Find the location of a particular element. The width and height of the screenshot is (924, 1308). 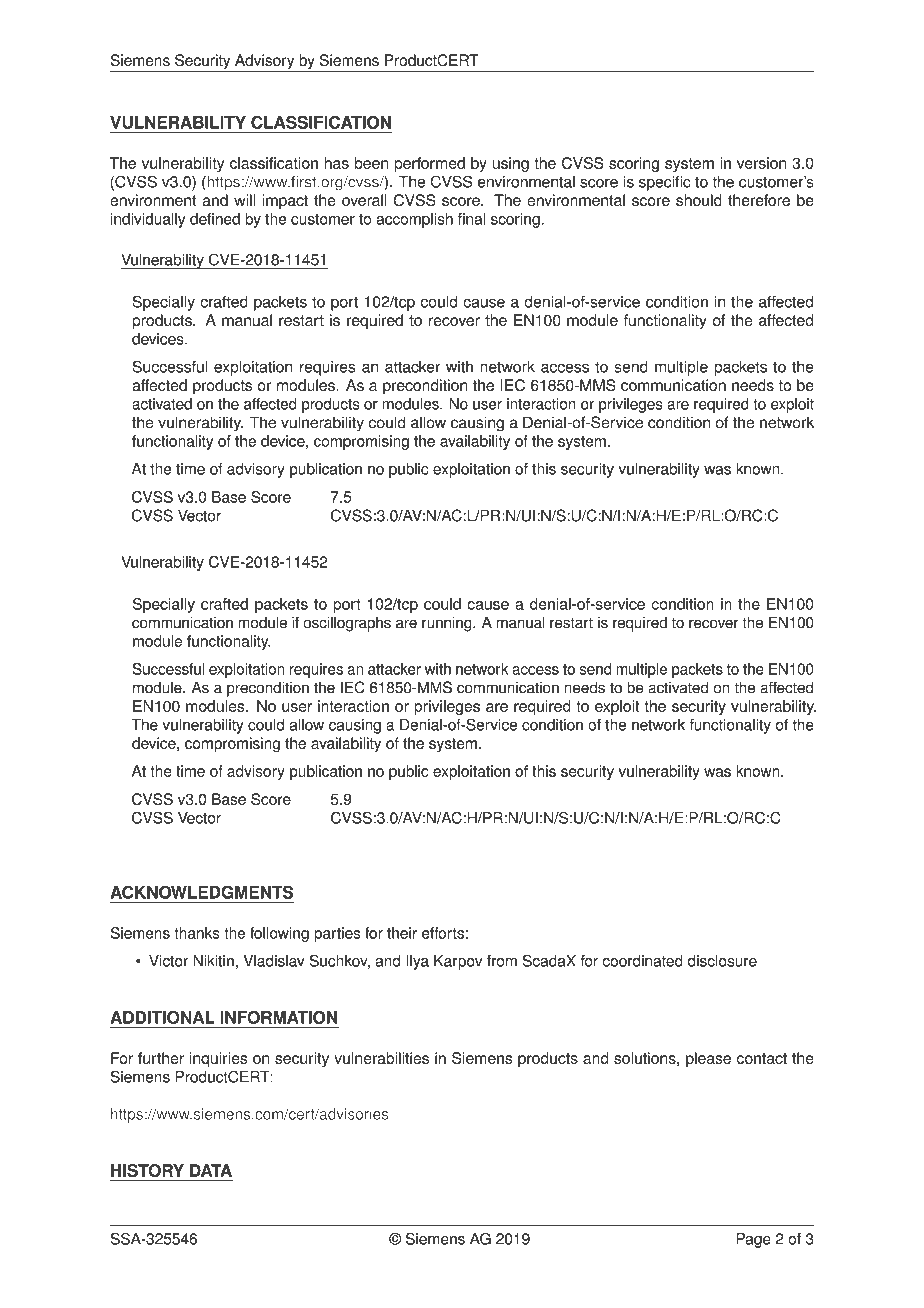

vulnerabilities is located at coordinates (381, 1058).
